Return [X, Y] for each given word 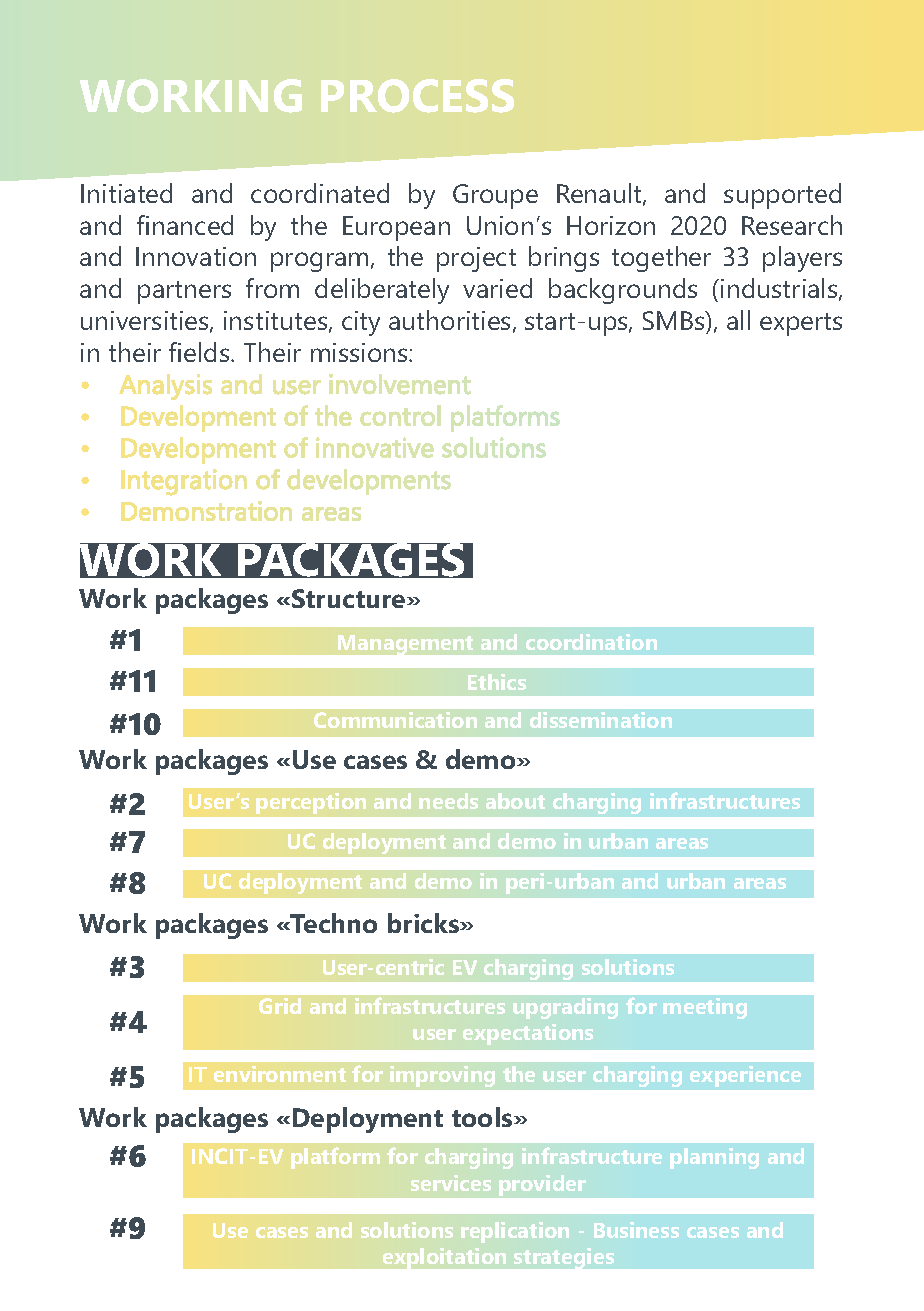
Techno [333, 923]
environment [280, 1074]
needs [448, 801]
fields [200, 352]
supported [782, 196]
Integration [184, 482]
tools [483, 1117]
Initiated [126, 193]
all [738, 320]
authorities [449, 320]
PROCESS [417, 96]
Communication [395, 720]
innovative [375, 447]
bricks [425, 923]
